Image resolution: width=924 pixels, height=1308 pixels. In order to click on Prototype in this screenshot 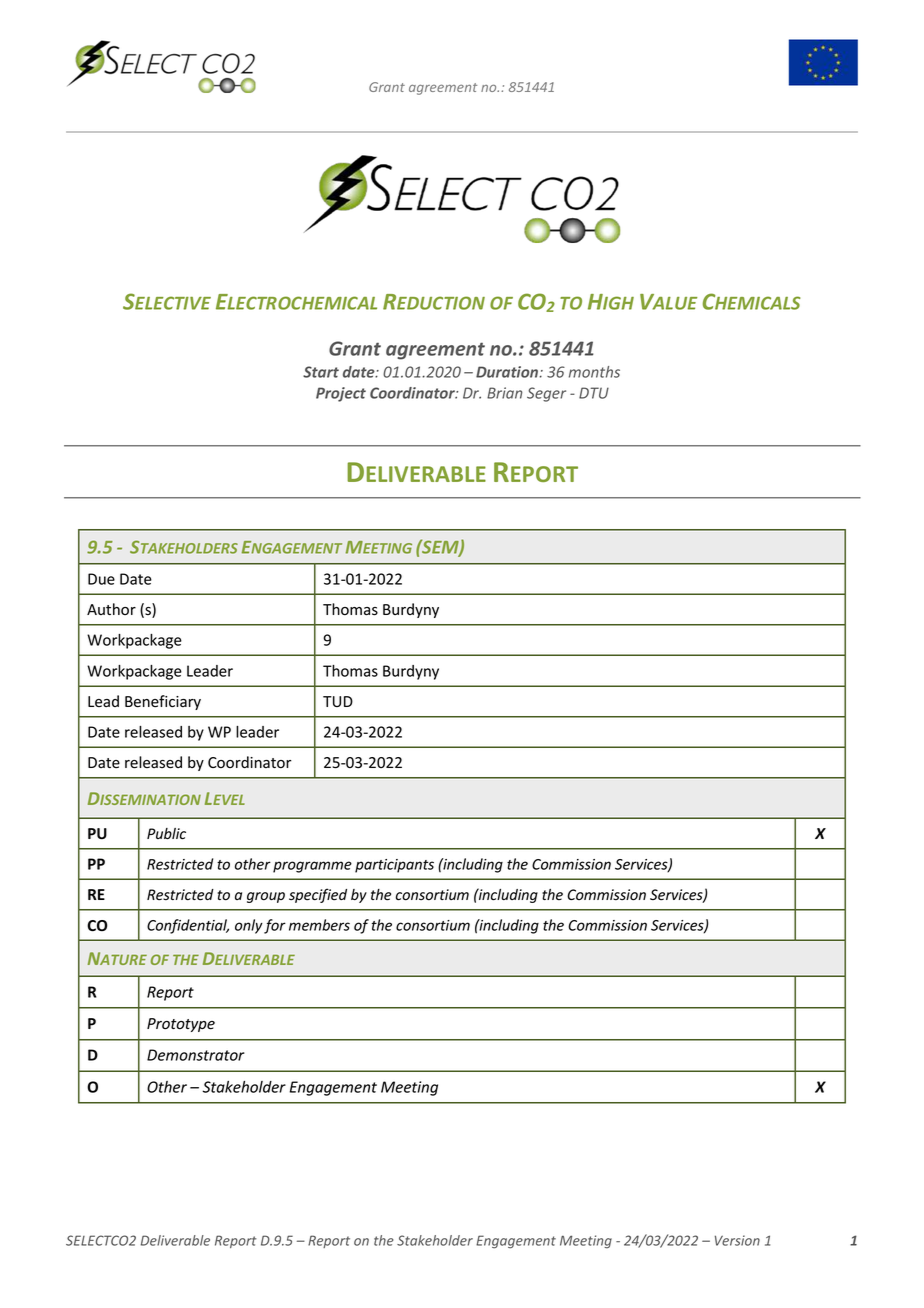, I will do `click(181, 1025)`.
